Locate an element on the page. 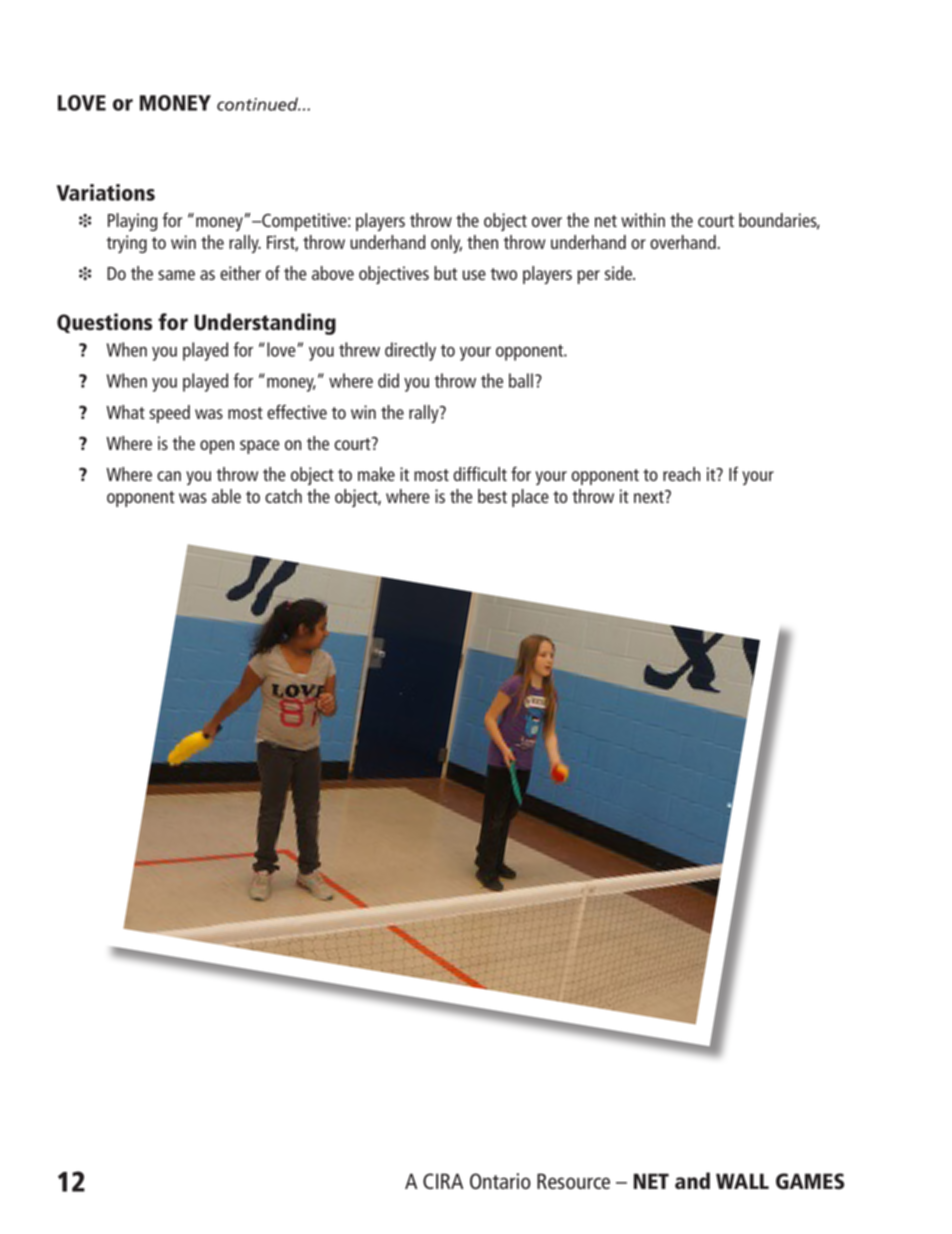  WALL is located at coordinates (742, 1181).
